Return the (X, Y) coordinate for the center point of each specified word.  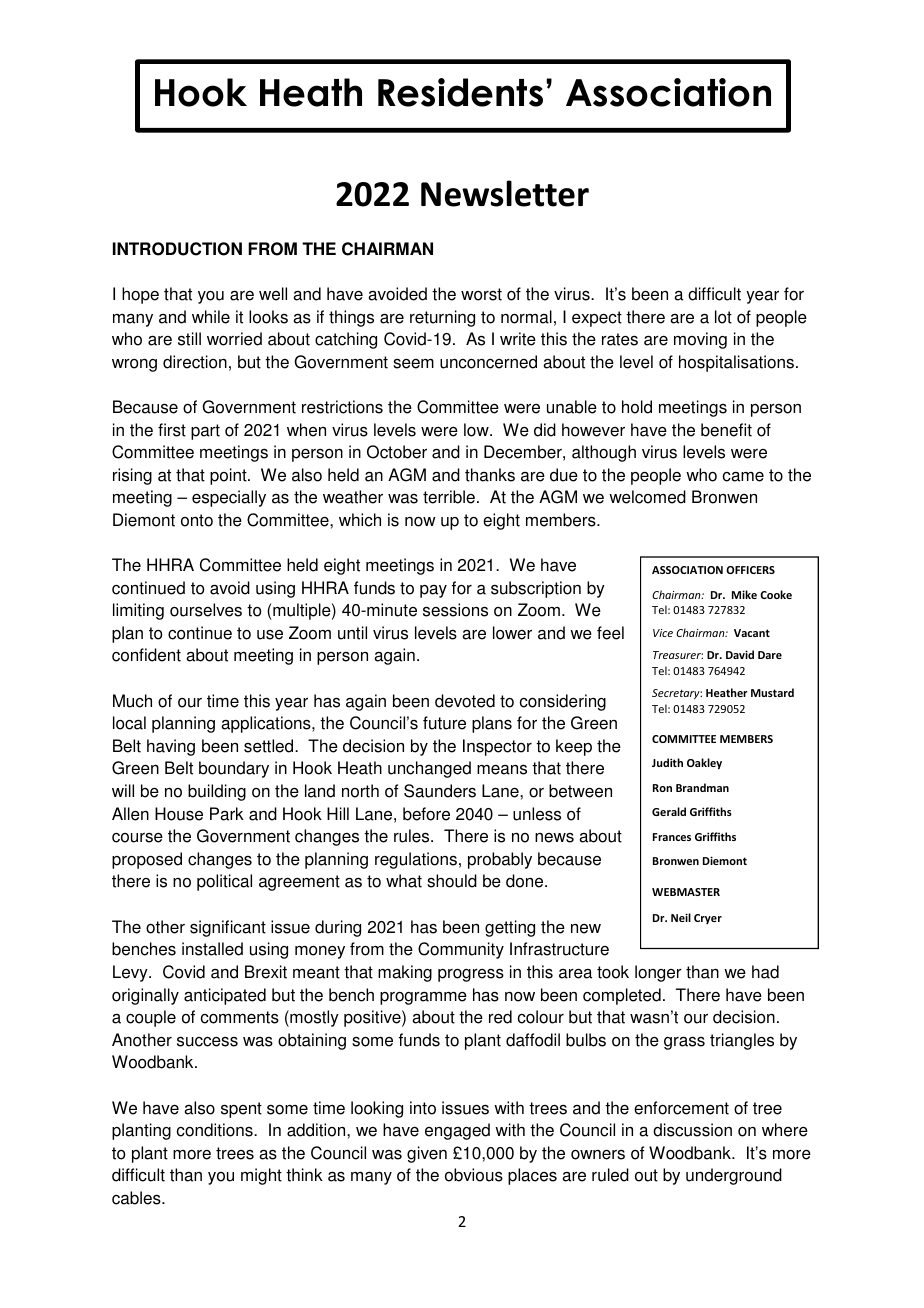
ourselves (206, 610)
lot (723, 317)
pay (433, 591)
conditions (216, 1130)
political (224, 882)
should (452, 881)
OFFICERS (750, 570)
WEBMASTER (686, 892)
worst (481, 294)
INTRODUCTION (177, 249)
